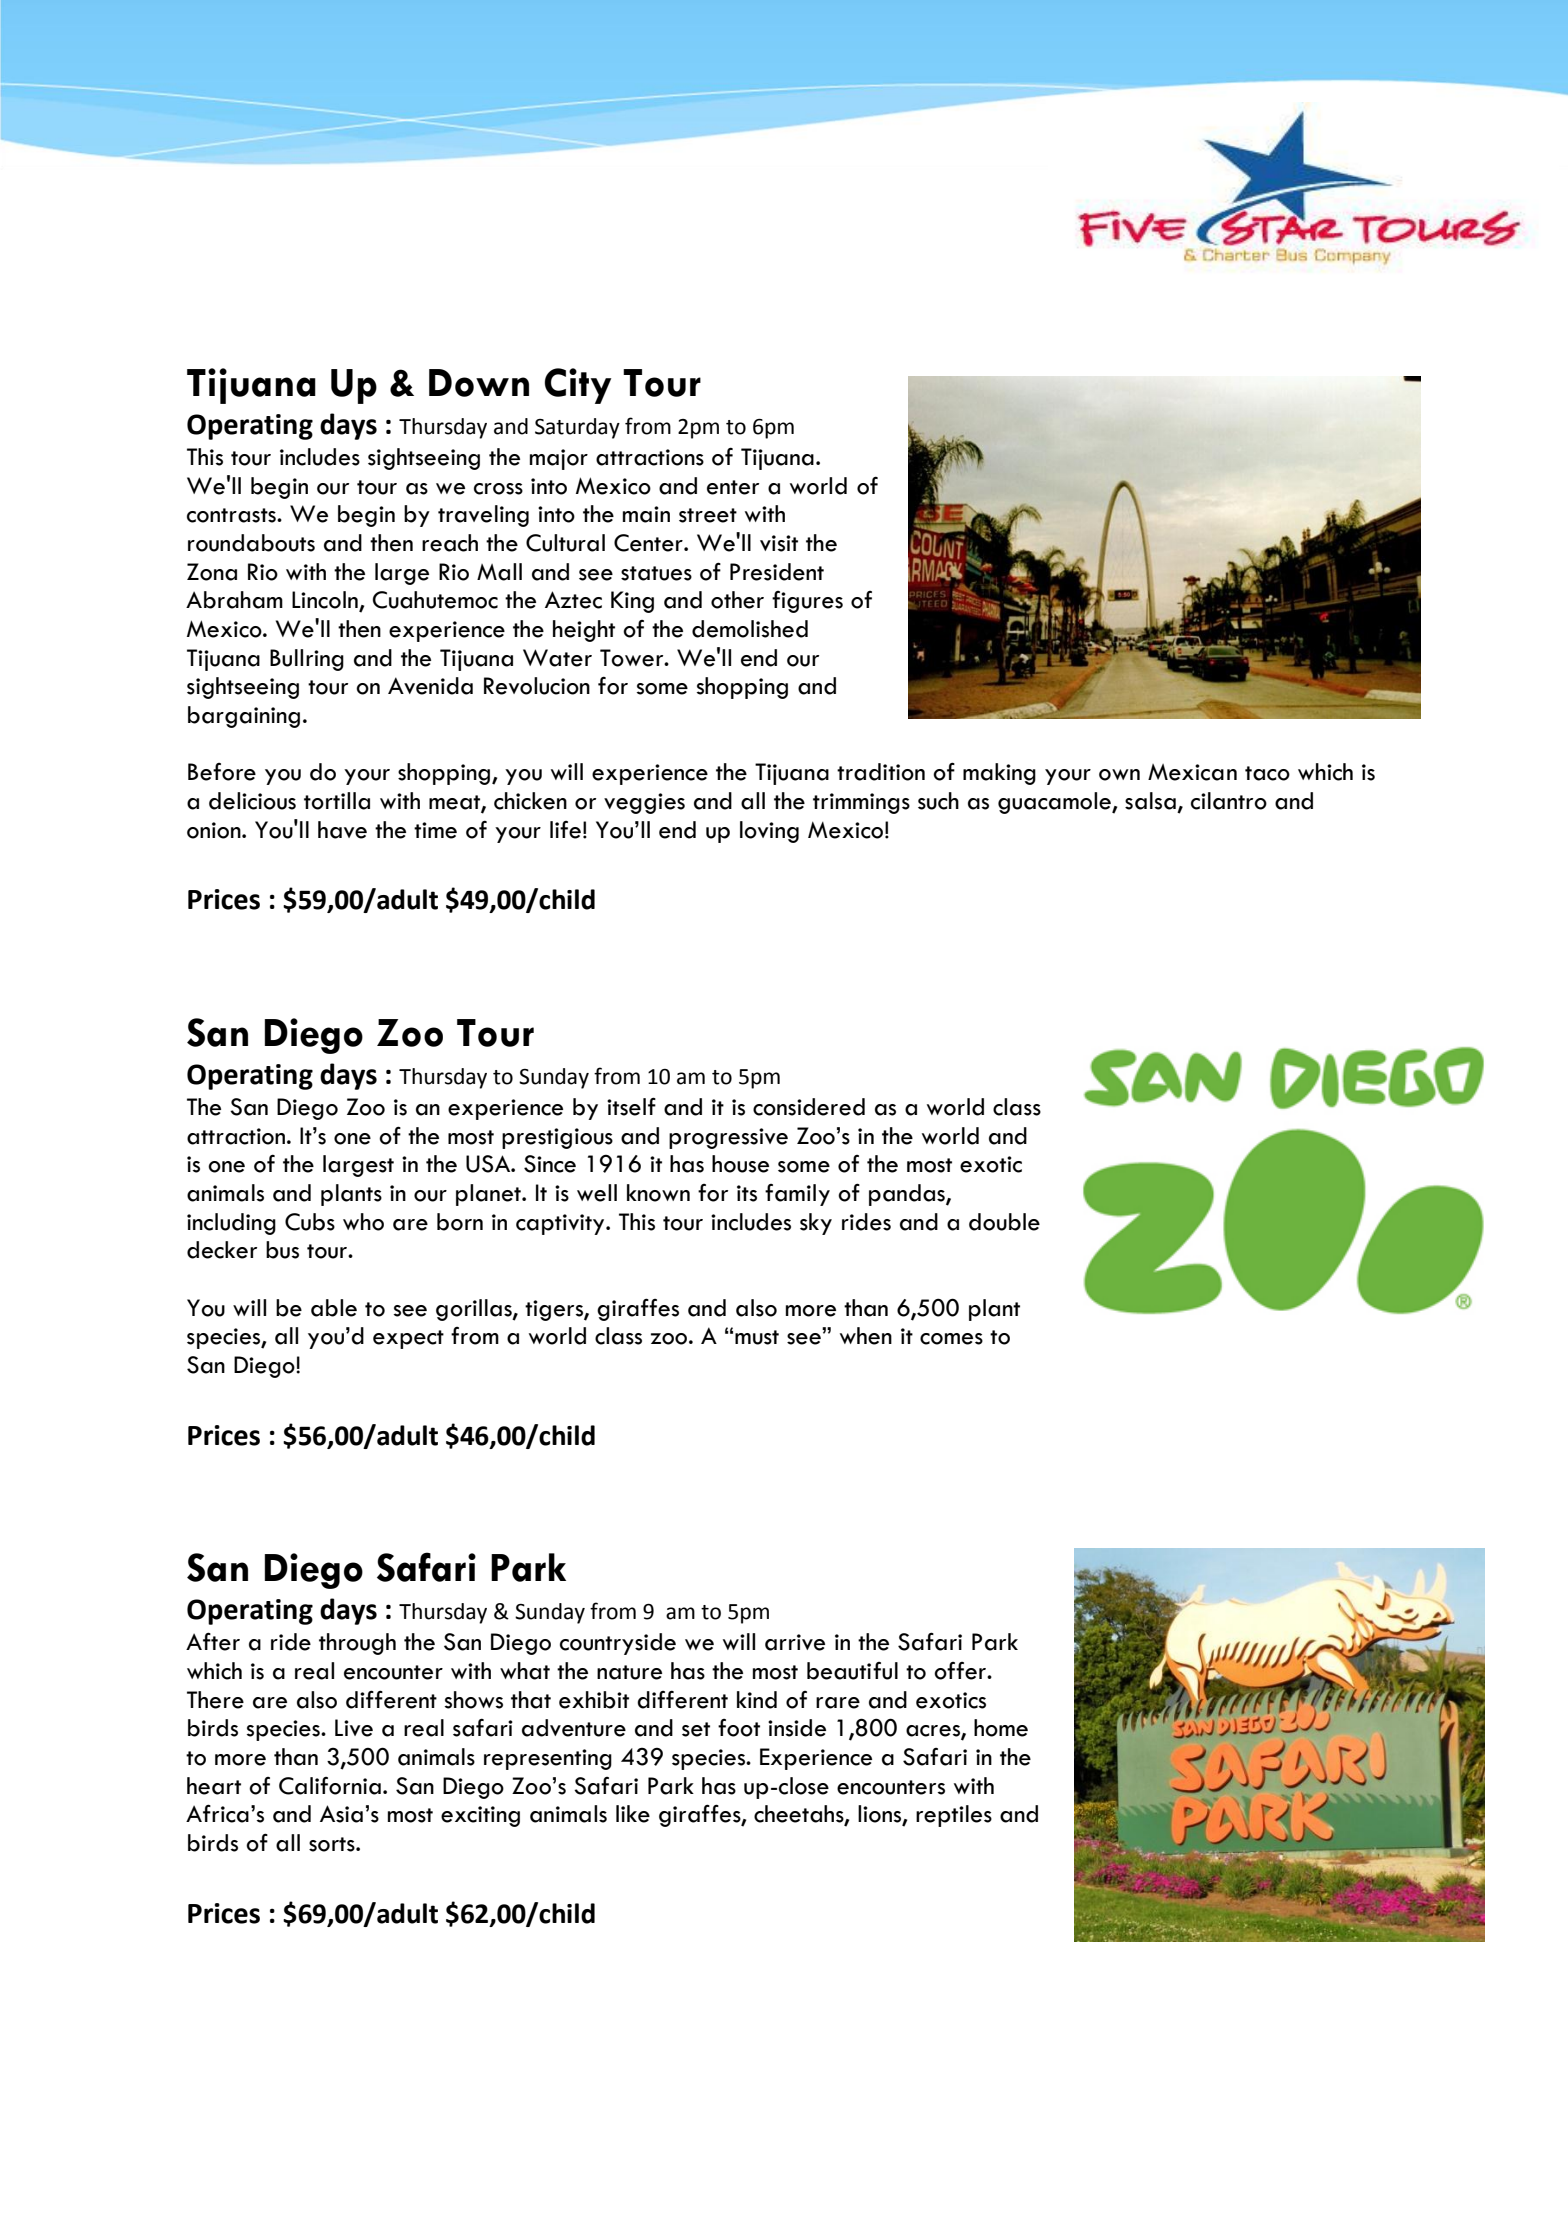 The image size is (1568, 2217). I want to click on Down, so click(479, 383).
